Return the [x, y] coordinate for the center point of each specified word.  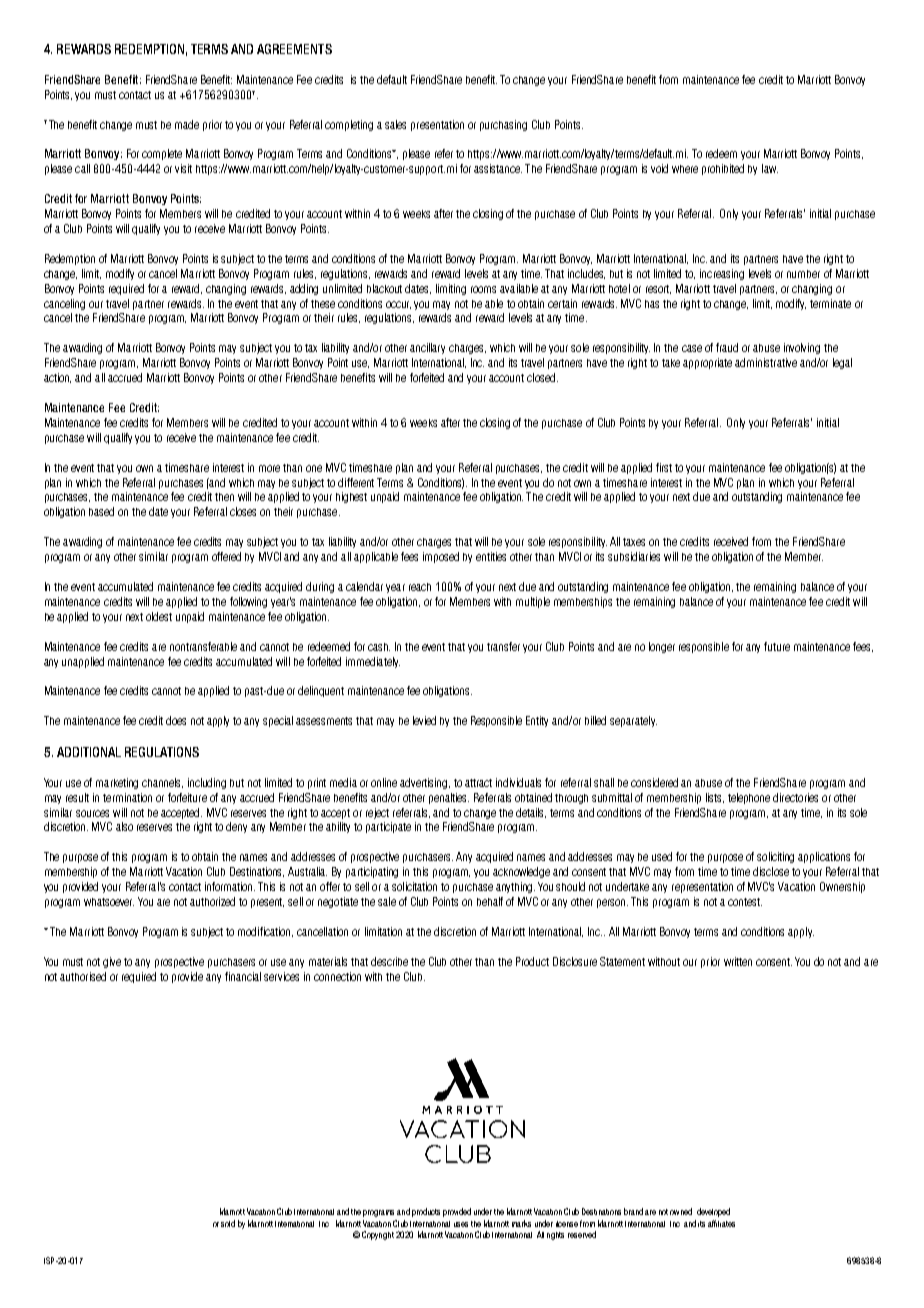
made [187, 124]
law [770, 168]
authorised [83, 976]
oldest [159, 616]
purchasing [503, 125]
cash [379, 647]
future [777, 646]
